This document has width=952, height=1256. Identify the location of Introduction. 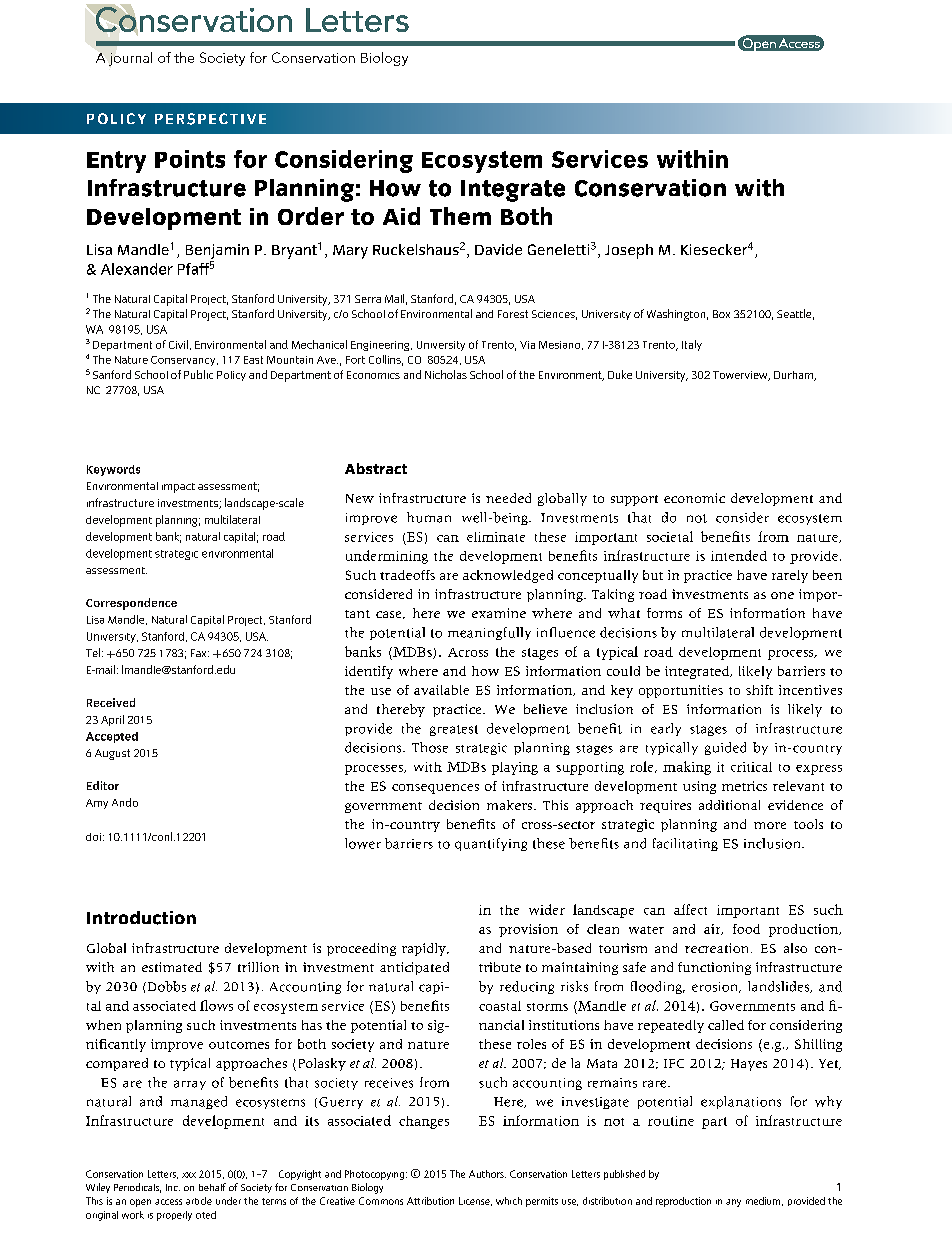
(141, 918).
